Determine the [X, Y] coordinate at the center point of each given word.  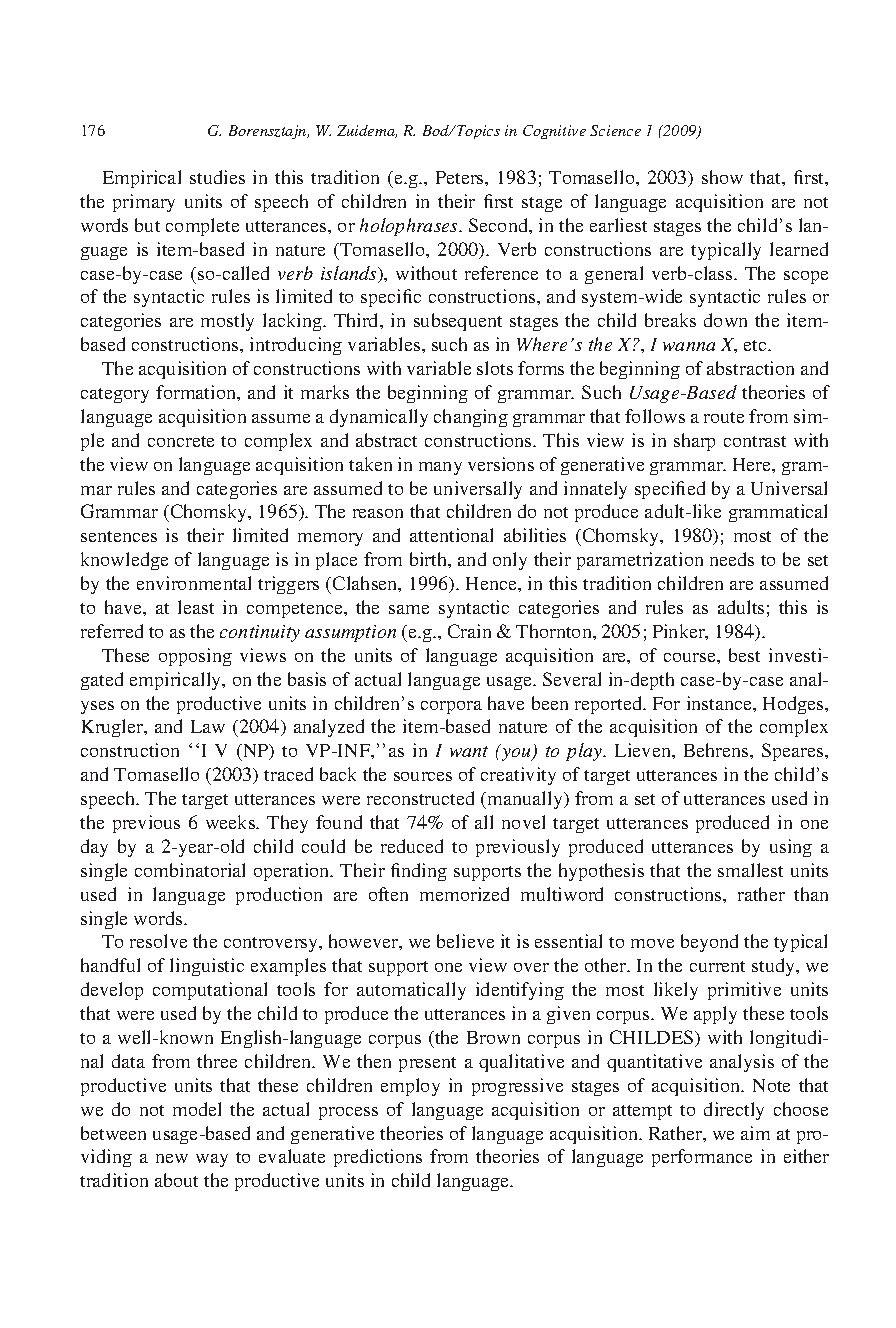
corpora [451, 707]
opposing [195, 657]
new [172, 1158]
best [744, 655]
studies [217, 177]
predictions [378, 1158]
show [722, 177]
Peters [461, 177]
